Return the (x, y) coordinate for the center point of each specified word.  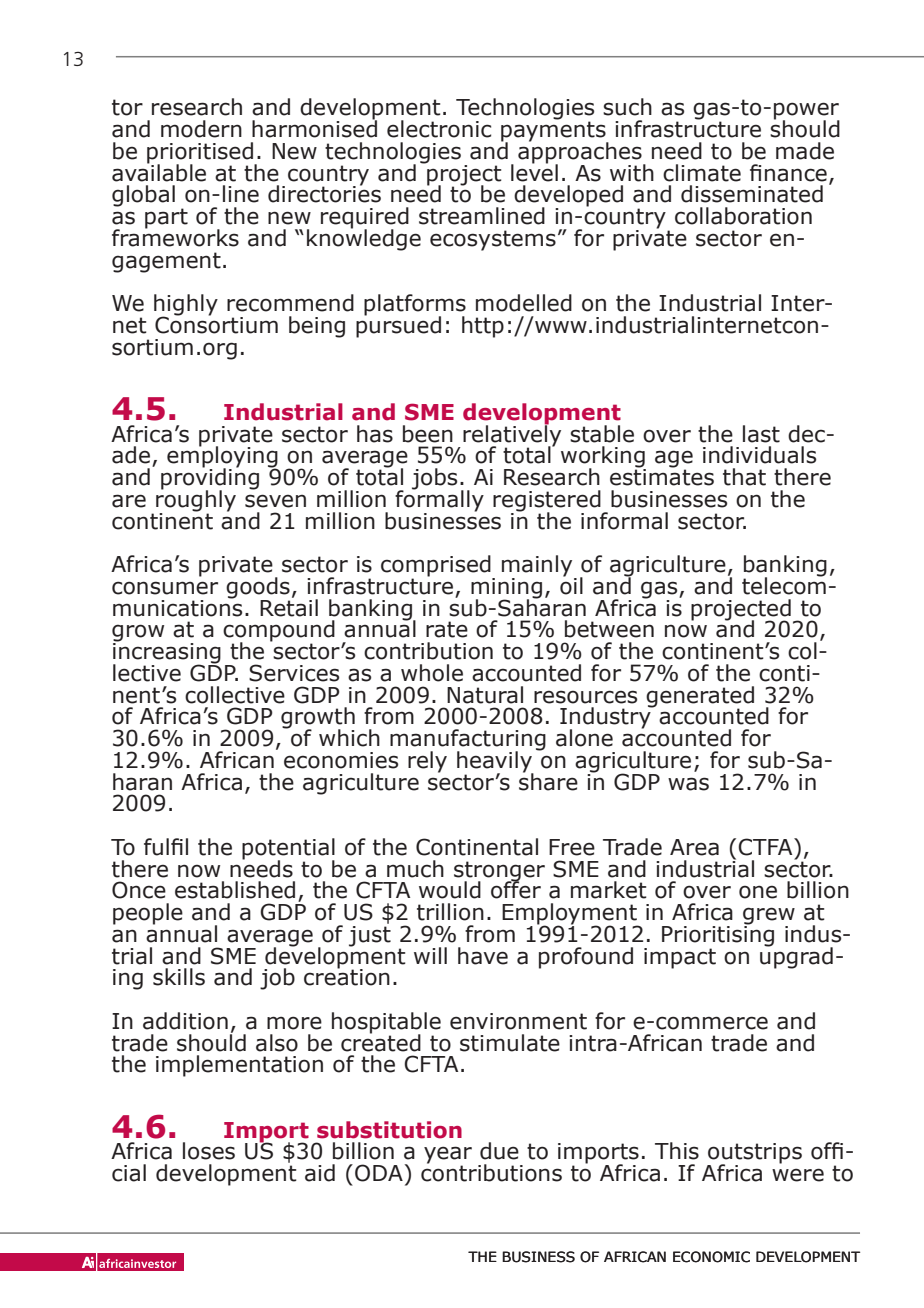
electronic (439, 129)
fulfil (166, 847)
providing (210, 479)
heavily (495, 763)
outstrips (754, 1154)
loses (209, 1151)
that (744, 477)
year (448, 1156)
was (688, 784)
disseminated (752, 194)
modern (201, 129)
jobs (434, 479)
